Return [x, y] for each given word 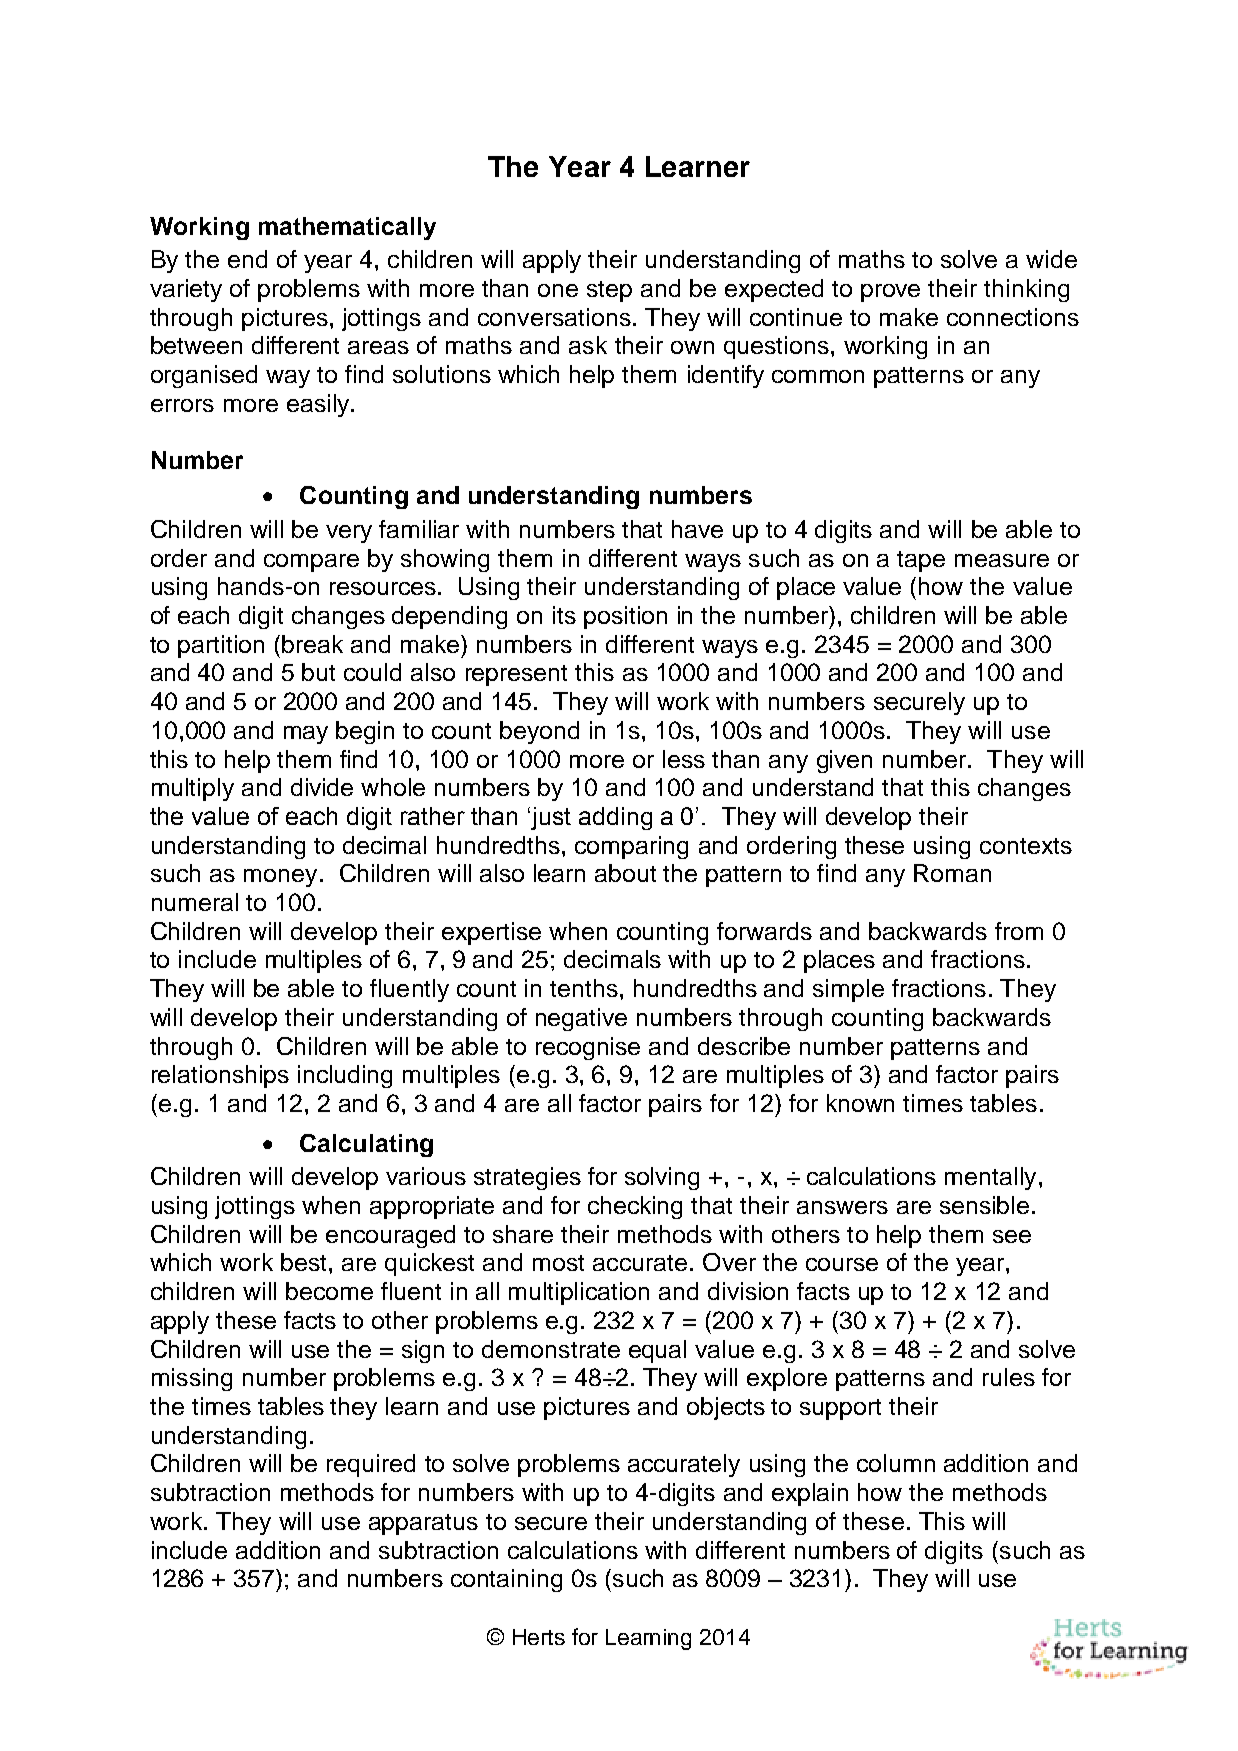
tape [921, 561]
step [609, 291]
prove [890, 293]
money [280, 878]
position [625, 617]
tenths [584, 988]
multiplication [579, 1293]
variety [186, 290]
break [312, 644]
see [1012, 1236]
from [1019, 931]
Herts [539, 1637]
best [303, 1262]
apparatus [423, 1524]
